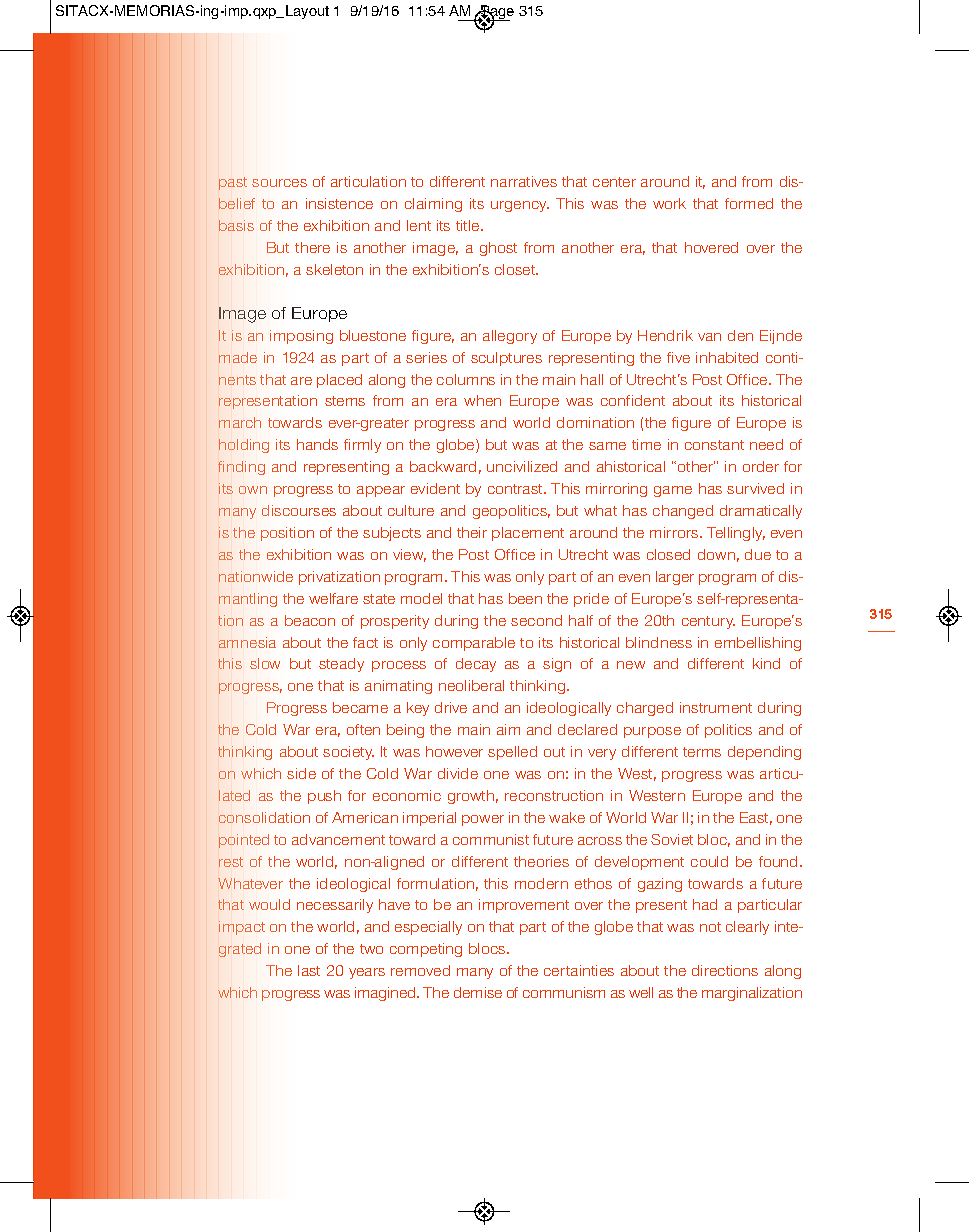 This screenshot has width=969, height=1232. What do you see at coordinates (279, 183) in the screenshot?
I see `sources` at bounding box center [279, 183].
